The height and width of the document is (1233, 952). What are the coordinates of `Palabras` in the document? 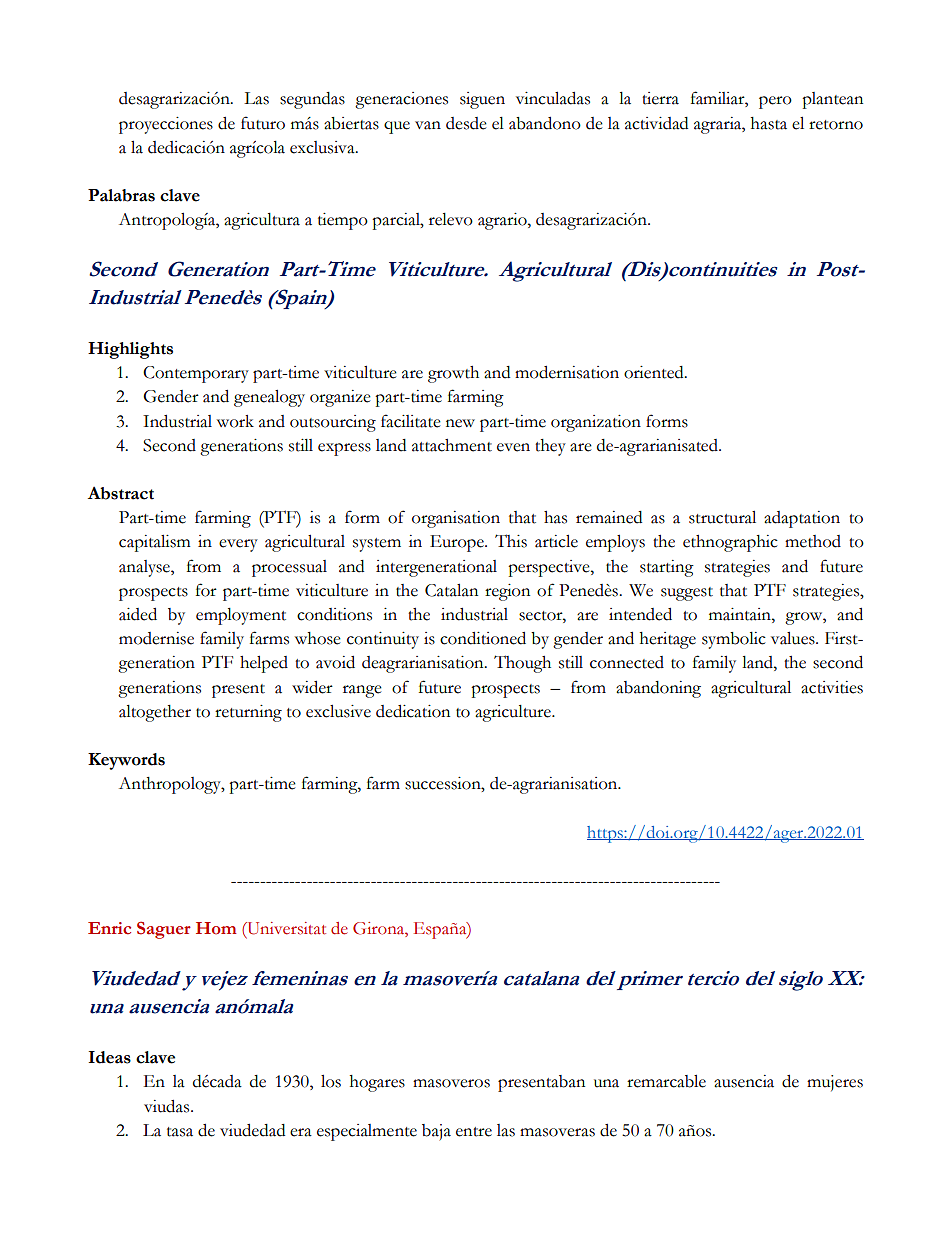 It's located at (121, 195).
